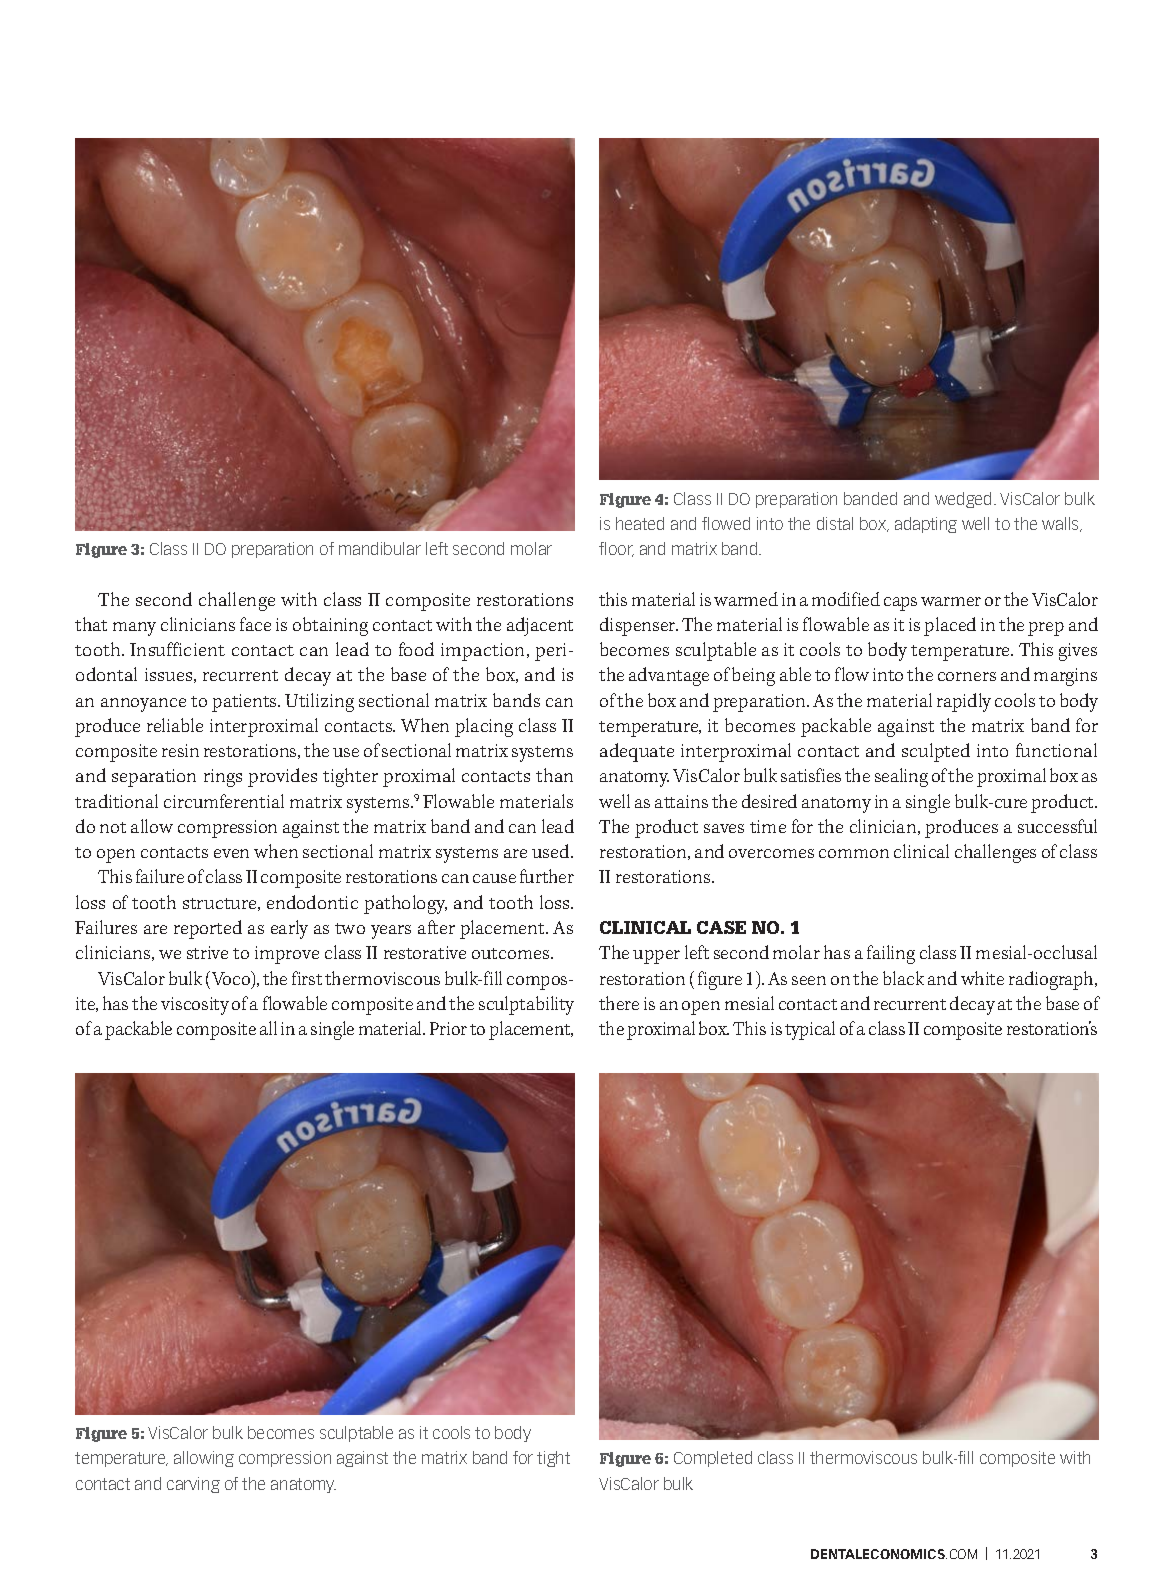  What do you see at coordinates (810, 1030) in the screenshot?
I see `typical` at bounding box center [810, 1030].
